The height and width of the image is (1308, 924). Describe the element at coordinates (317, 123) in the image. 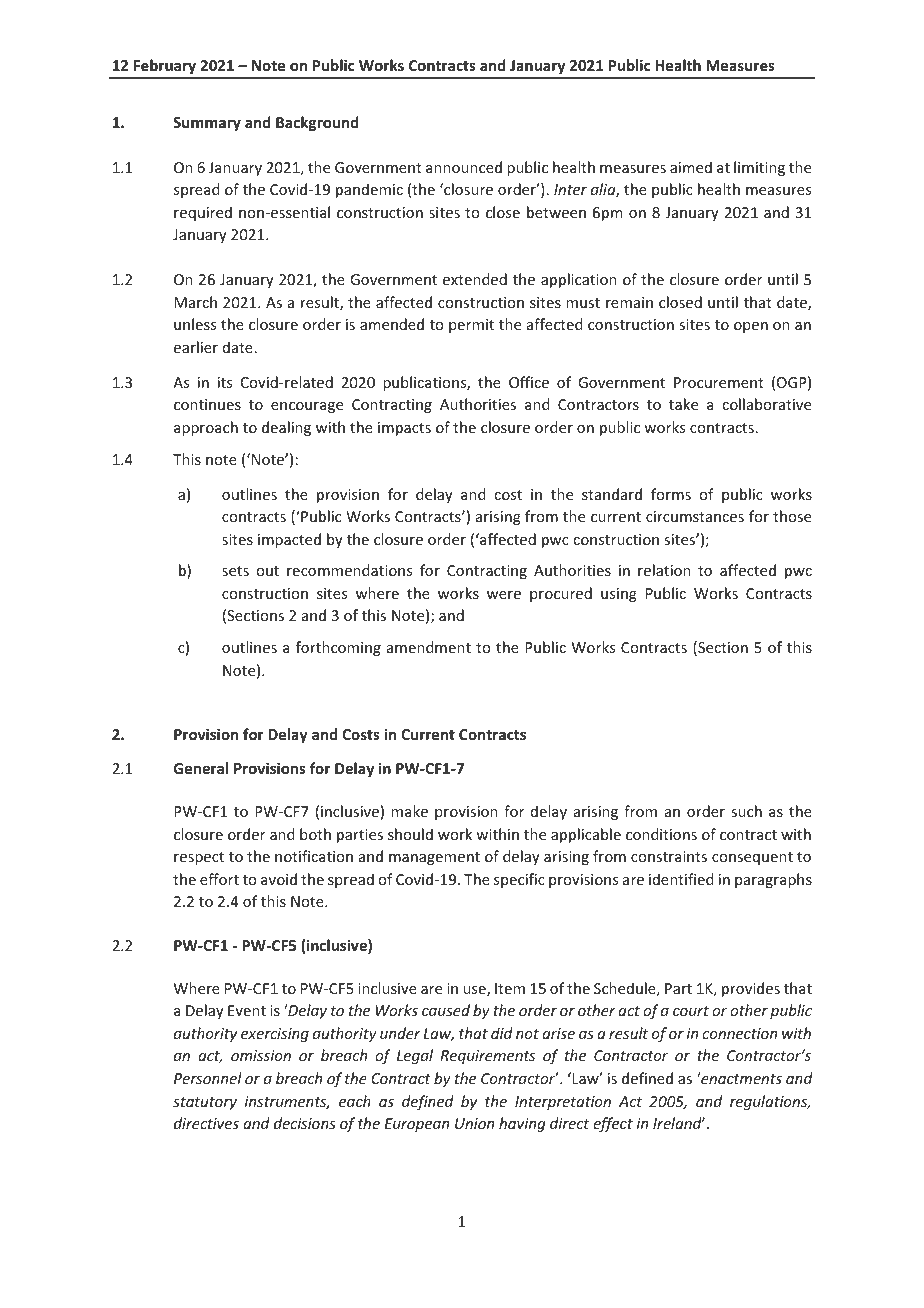

I see `Background` at that location.
